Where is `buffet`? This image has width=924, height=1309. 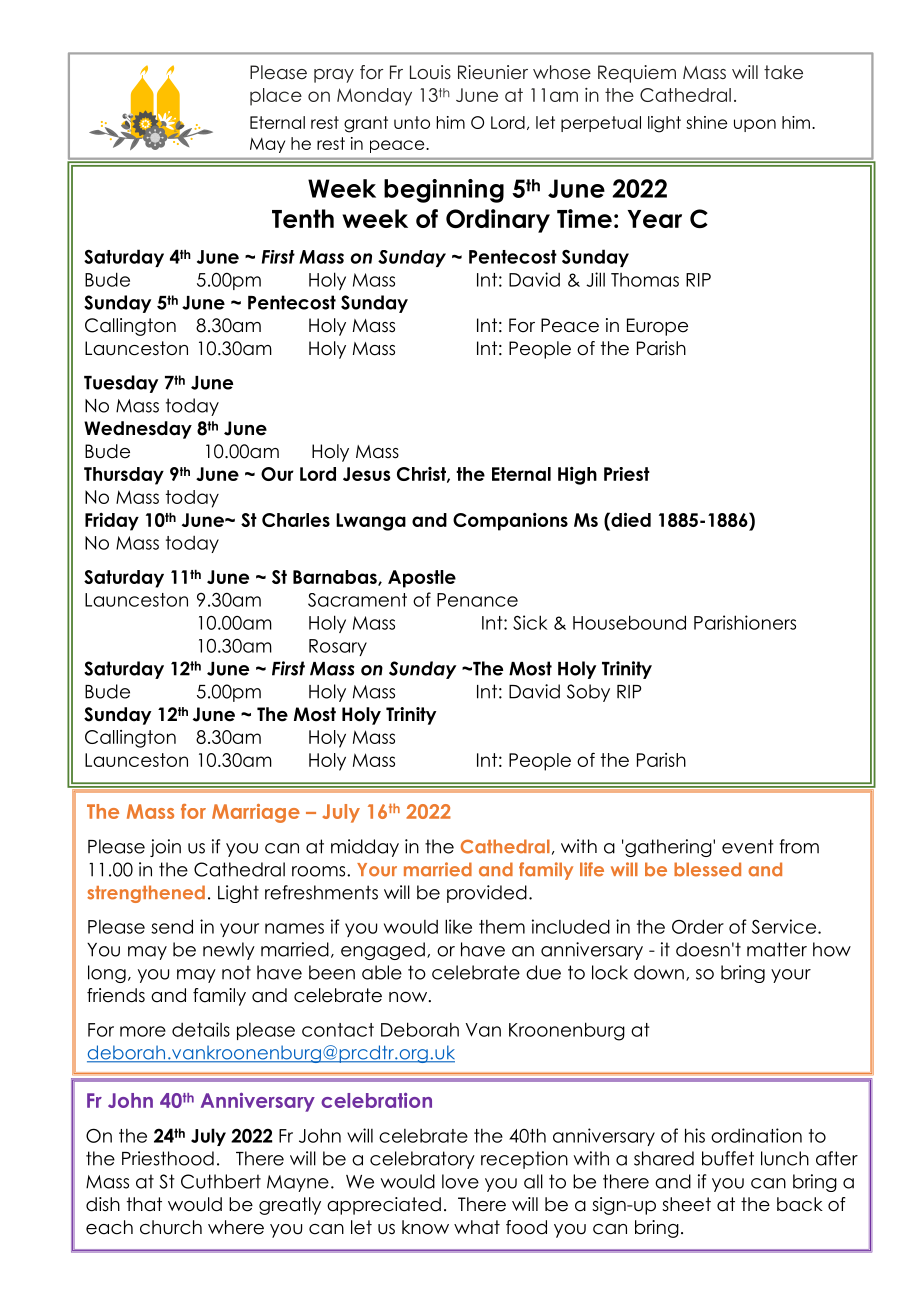
buffet is located at coordinates (728, 1158).
